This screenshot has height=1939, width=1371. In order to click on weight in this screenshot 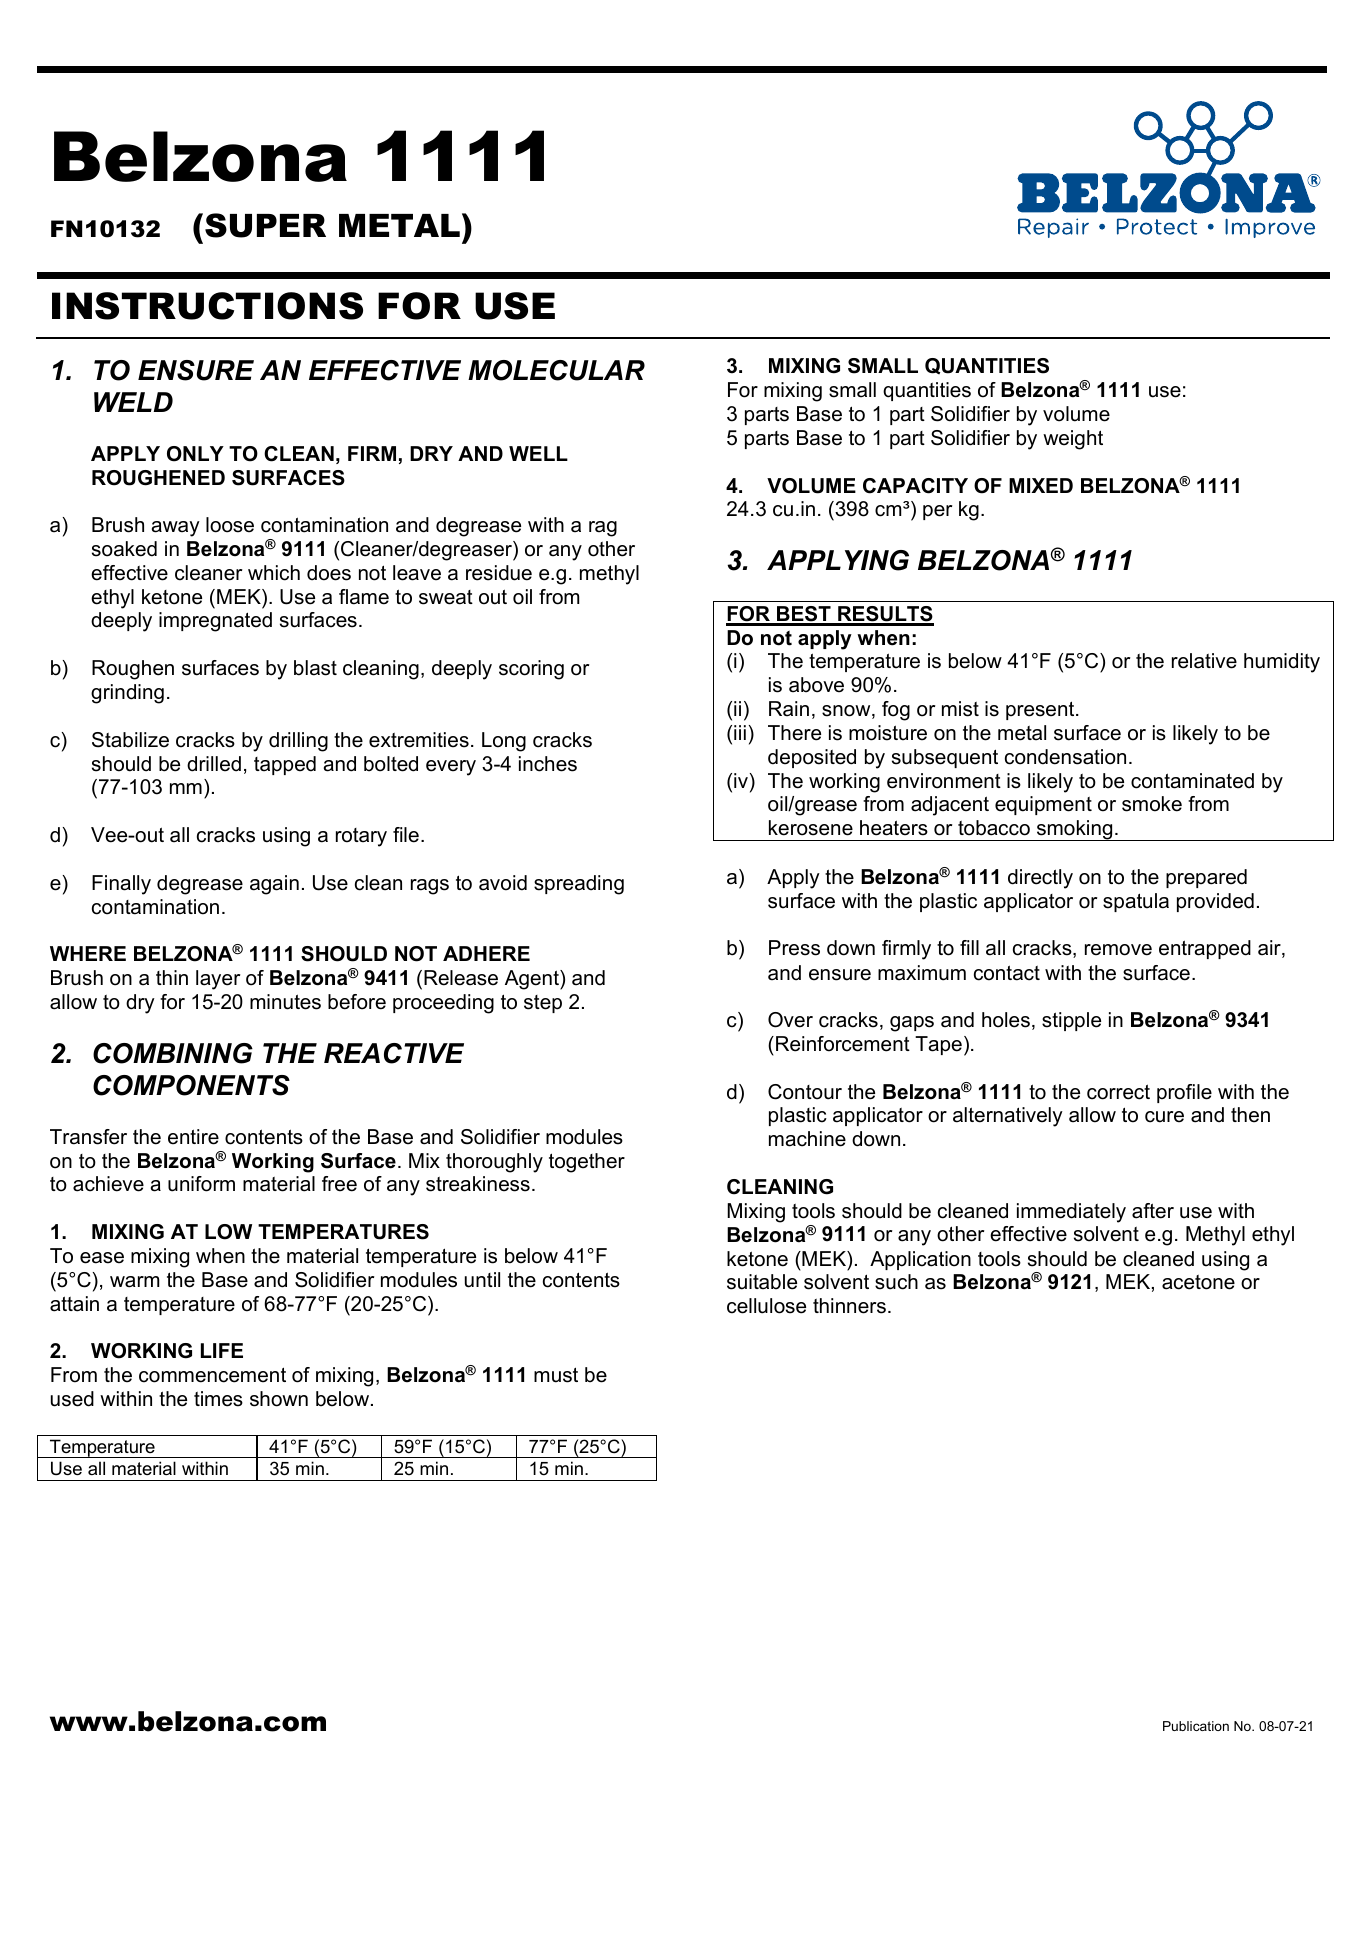, I will do `click(1073, 440)`.
